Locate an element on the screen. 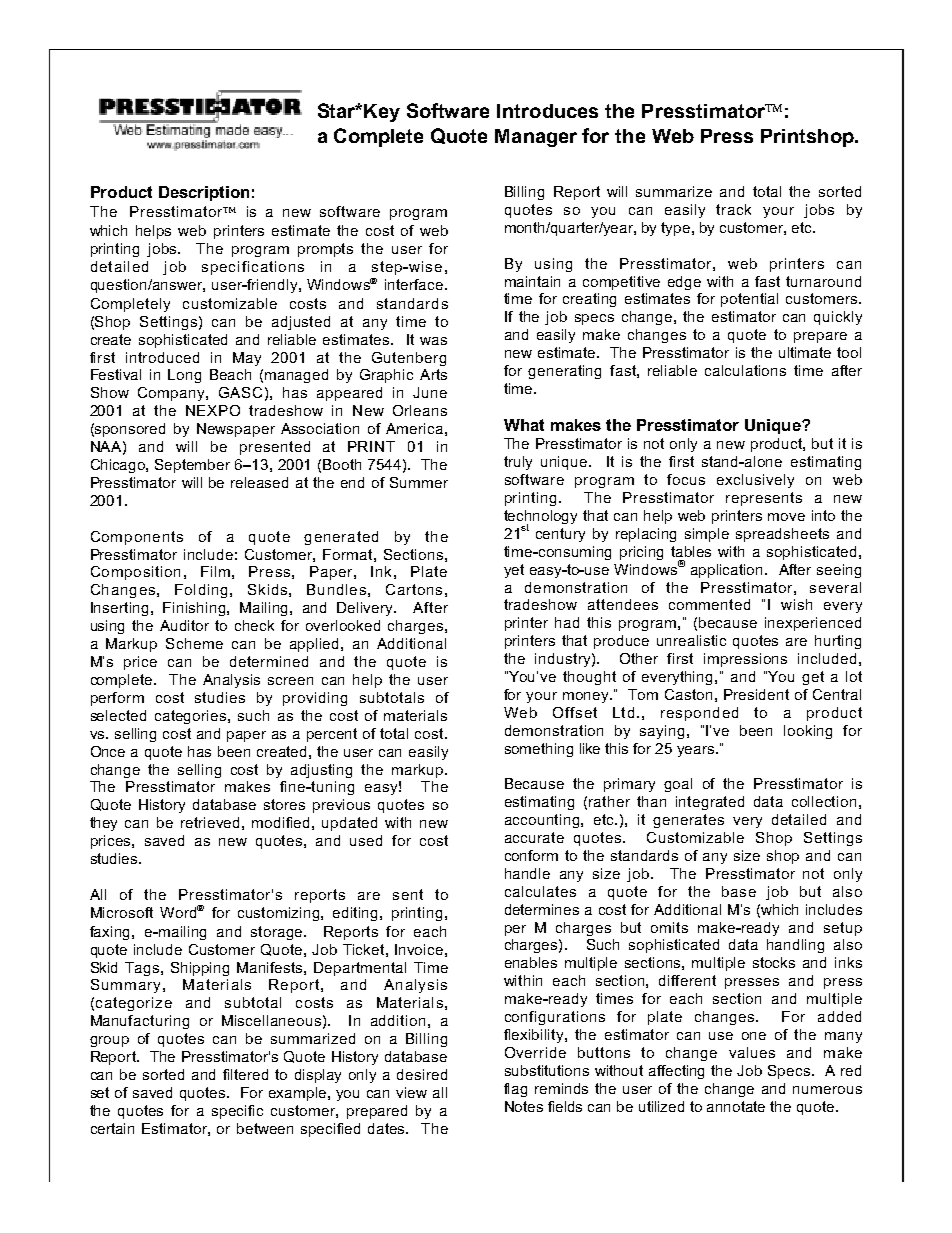 Image resolution: width=952 pixels, height=1233 pixels. exclusively is located at coordinates (755, 481).
